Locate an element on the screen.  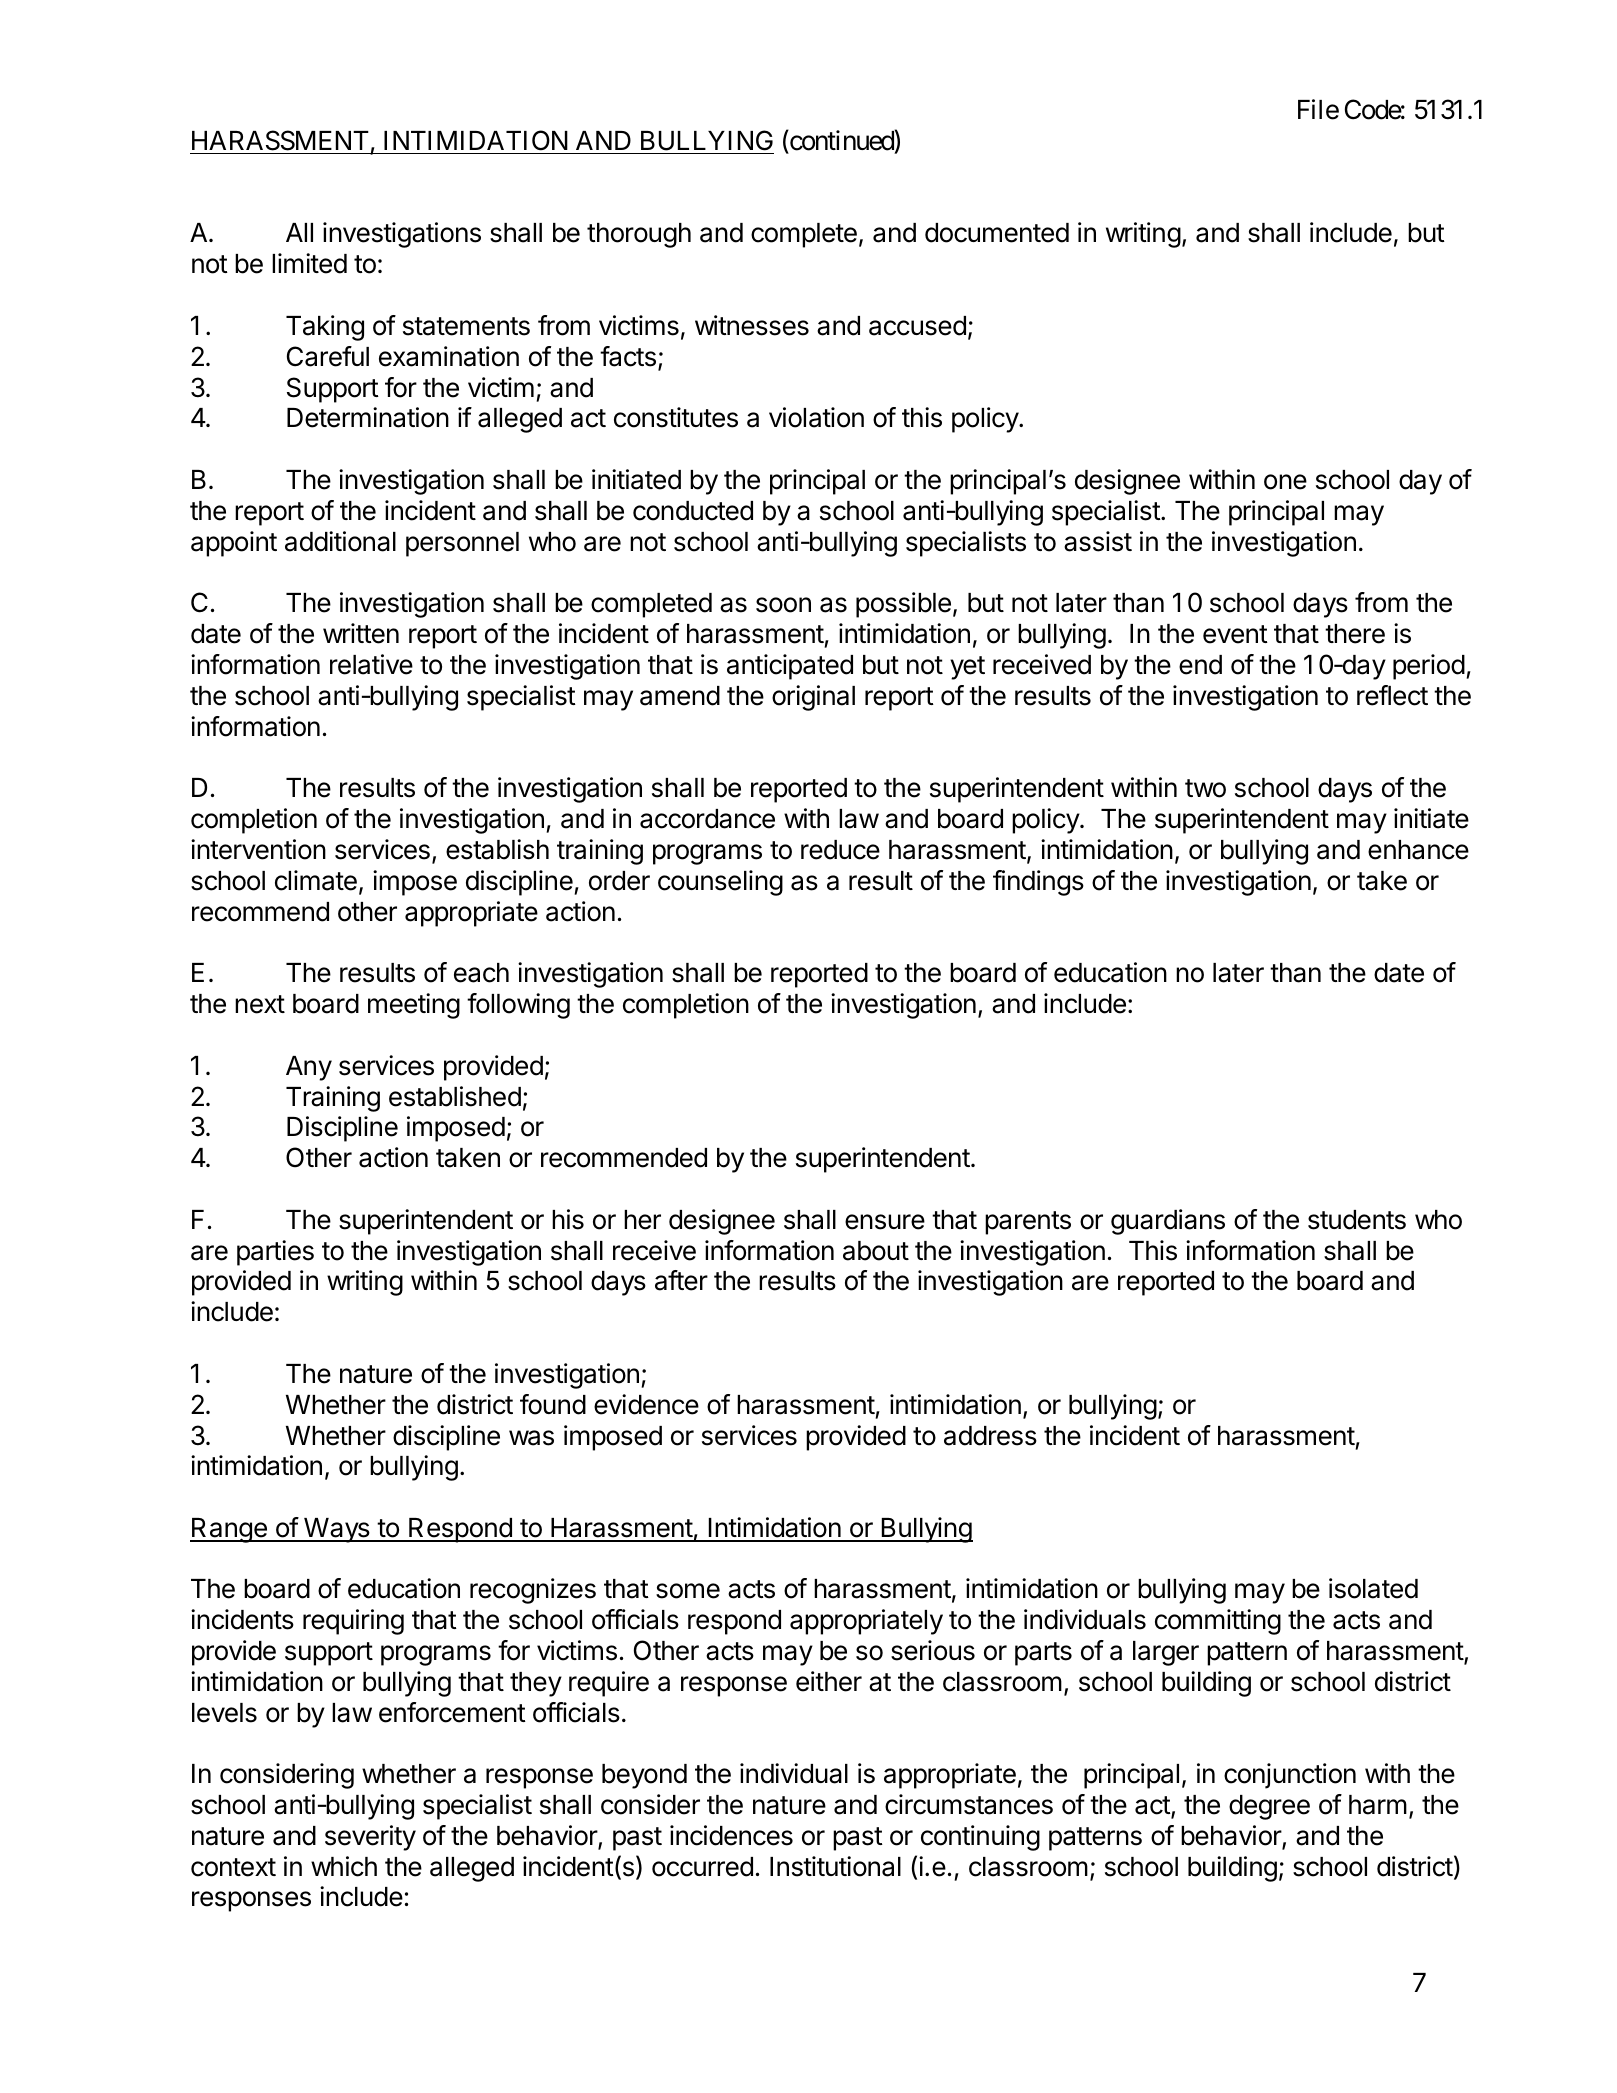
intervention is located at coordinates (258, 849).
